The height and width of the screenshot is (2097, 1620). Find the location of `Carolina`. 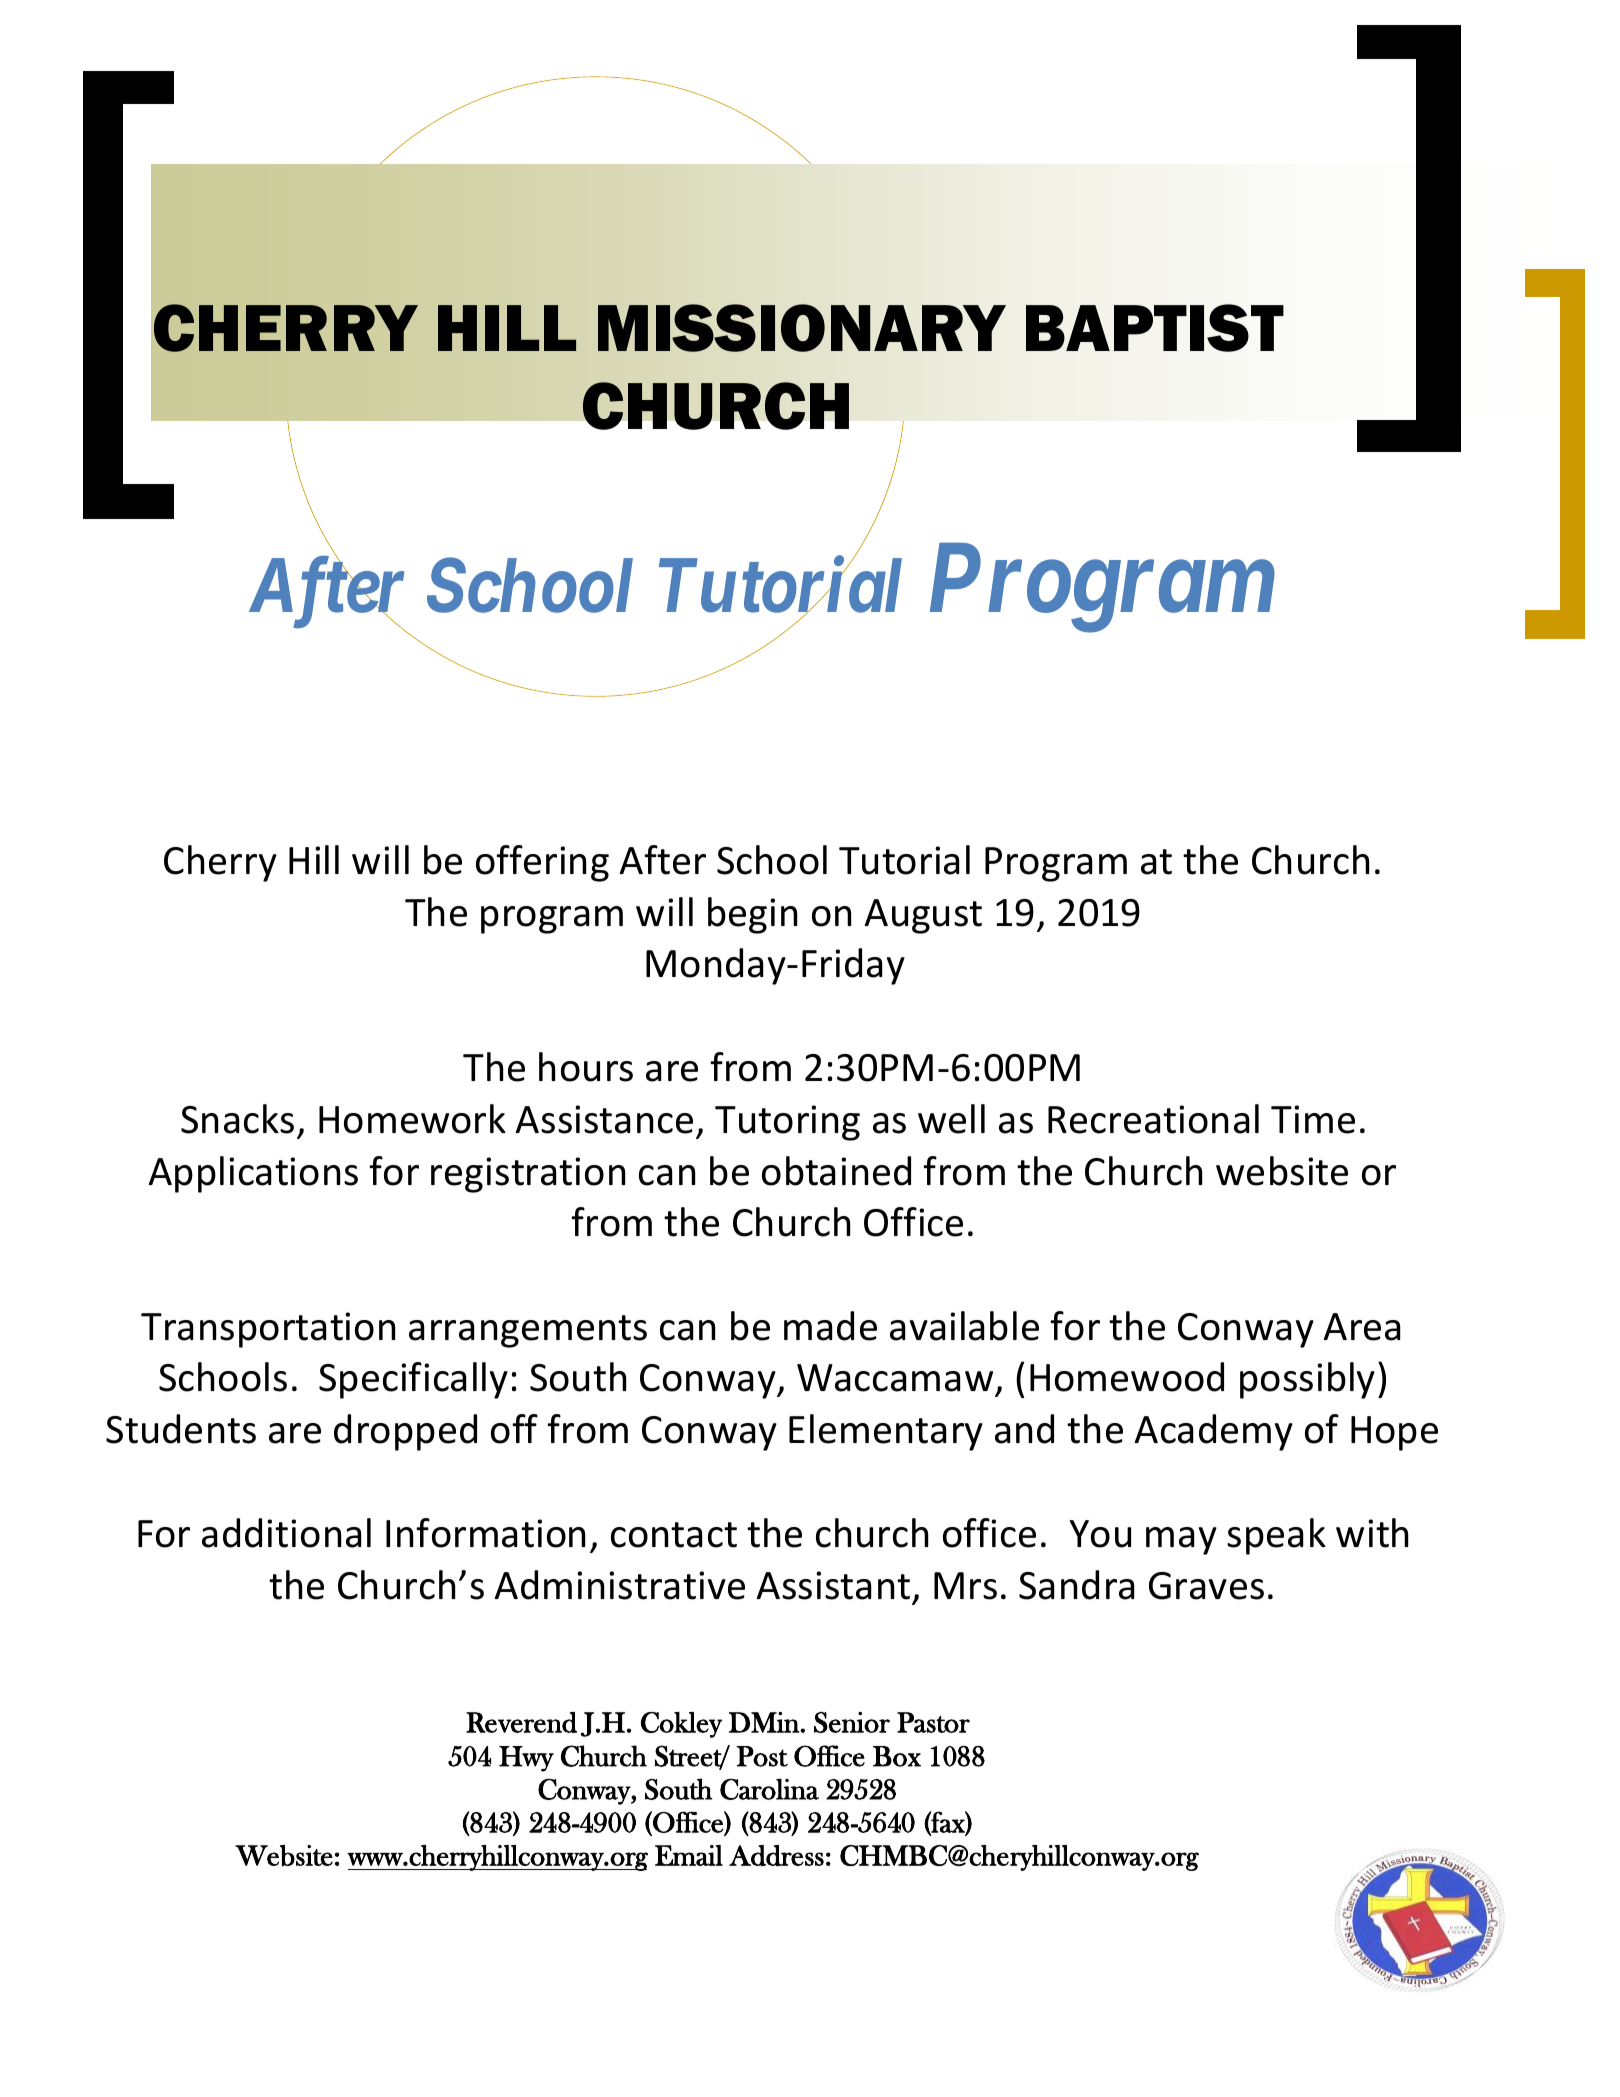

Carolina is located at coordinates (769, 1789).
